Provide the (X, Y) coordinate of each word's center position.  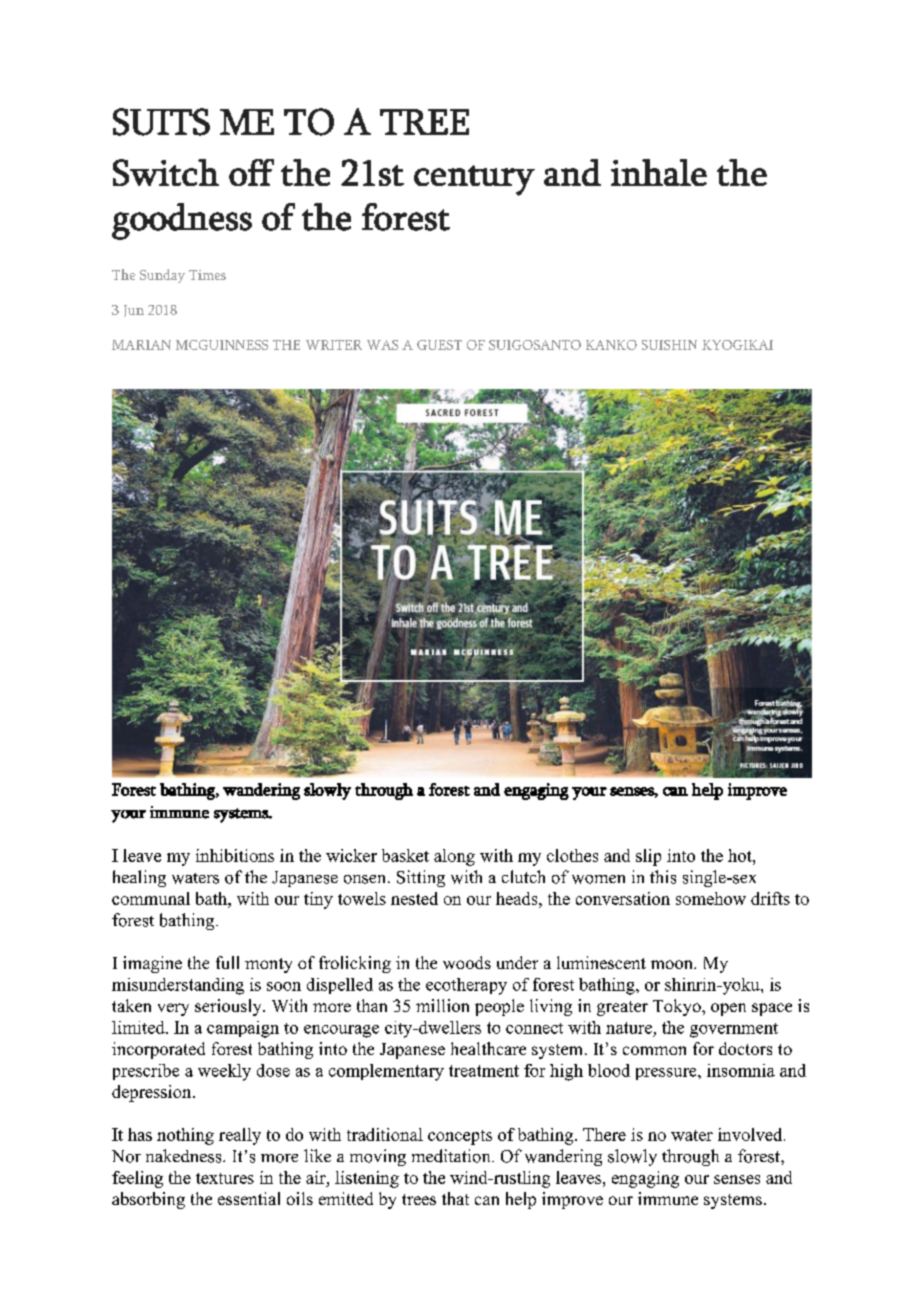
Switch (166, 172)
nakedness (185, 1156)
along (454, 857)
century (474, 180)
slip (648, 857)
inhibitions (235, 855)
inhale (659, 172)
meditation (452, 1156)
